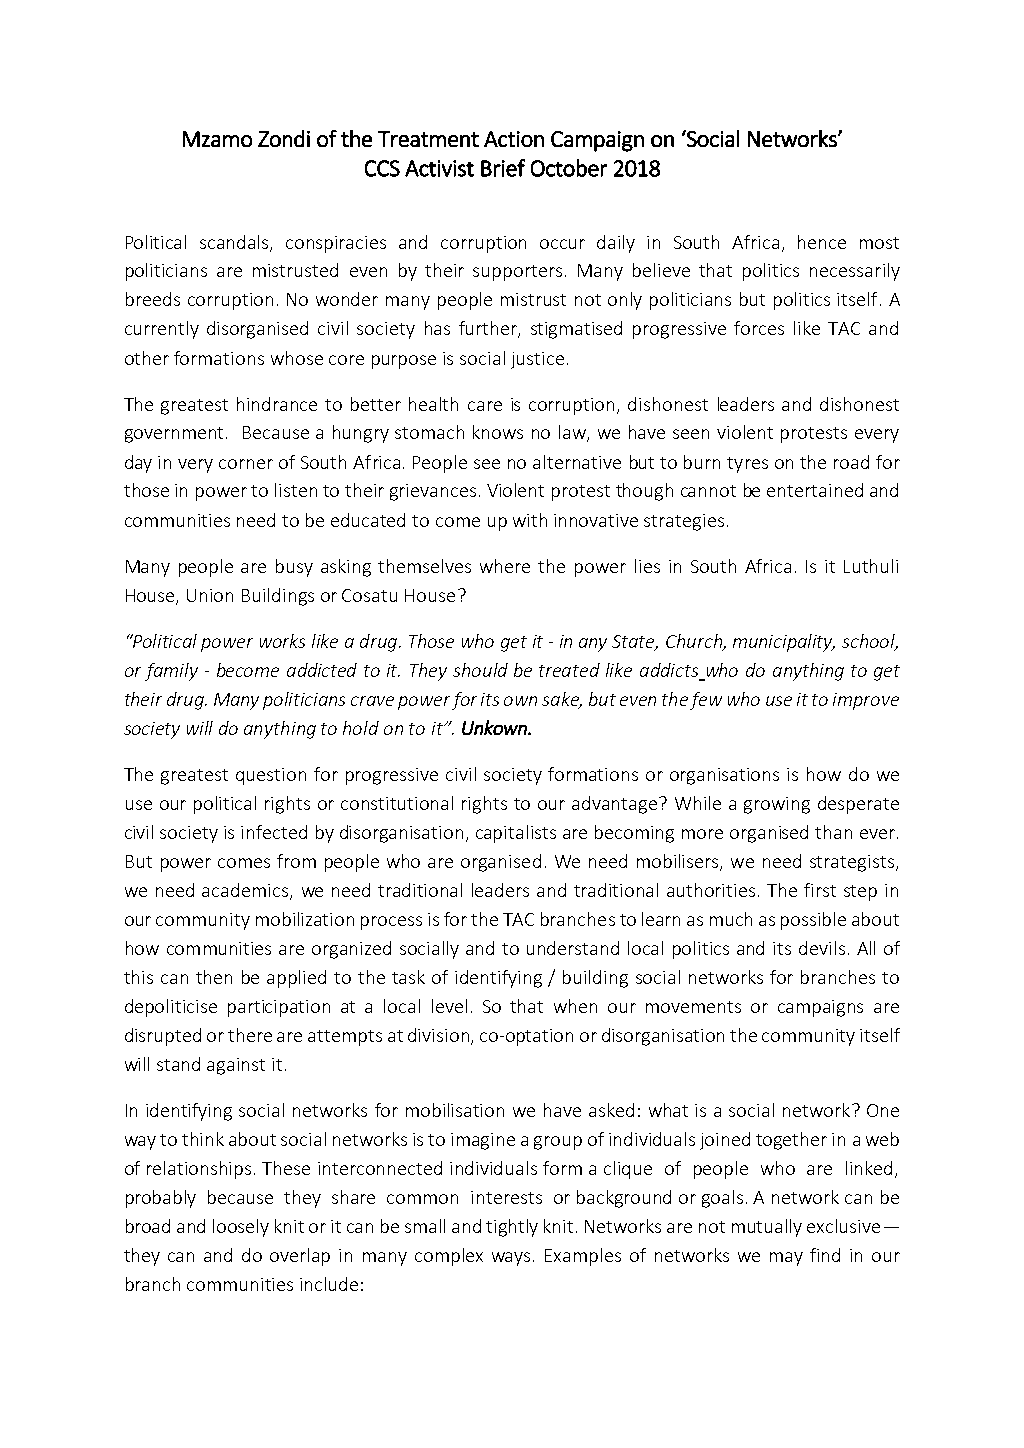 This document has height=1448, width=1024. Describe the element at coordinates (495, 727) in the document. I see `Unkown` at that location.
